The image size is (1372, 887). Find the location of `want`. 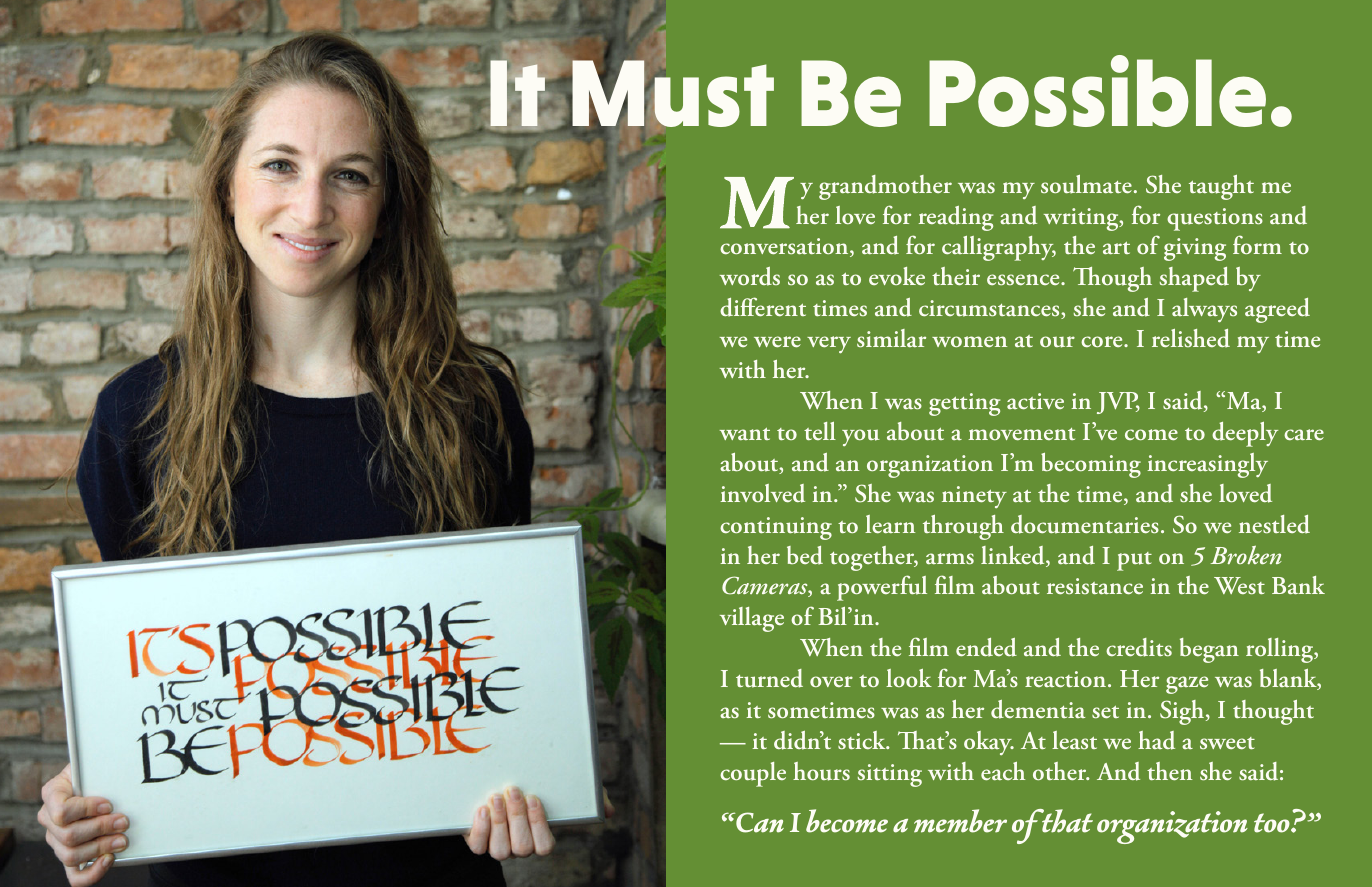

want is located at coordinates (745, 433).
